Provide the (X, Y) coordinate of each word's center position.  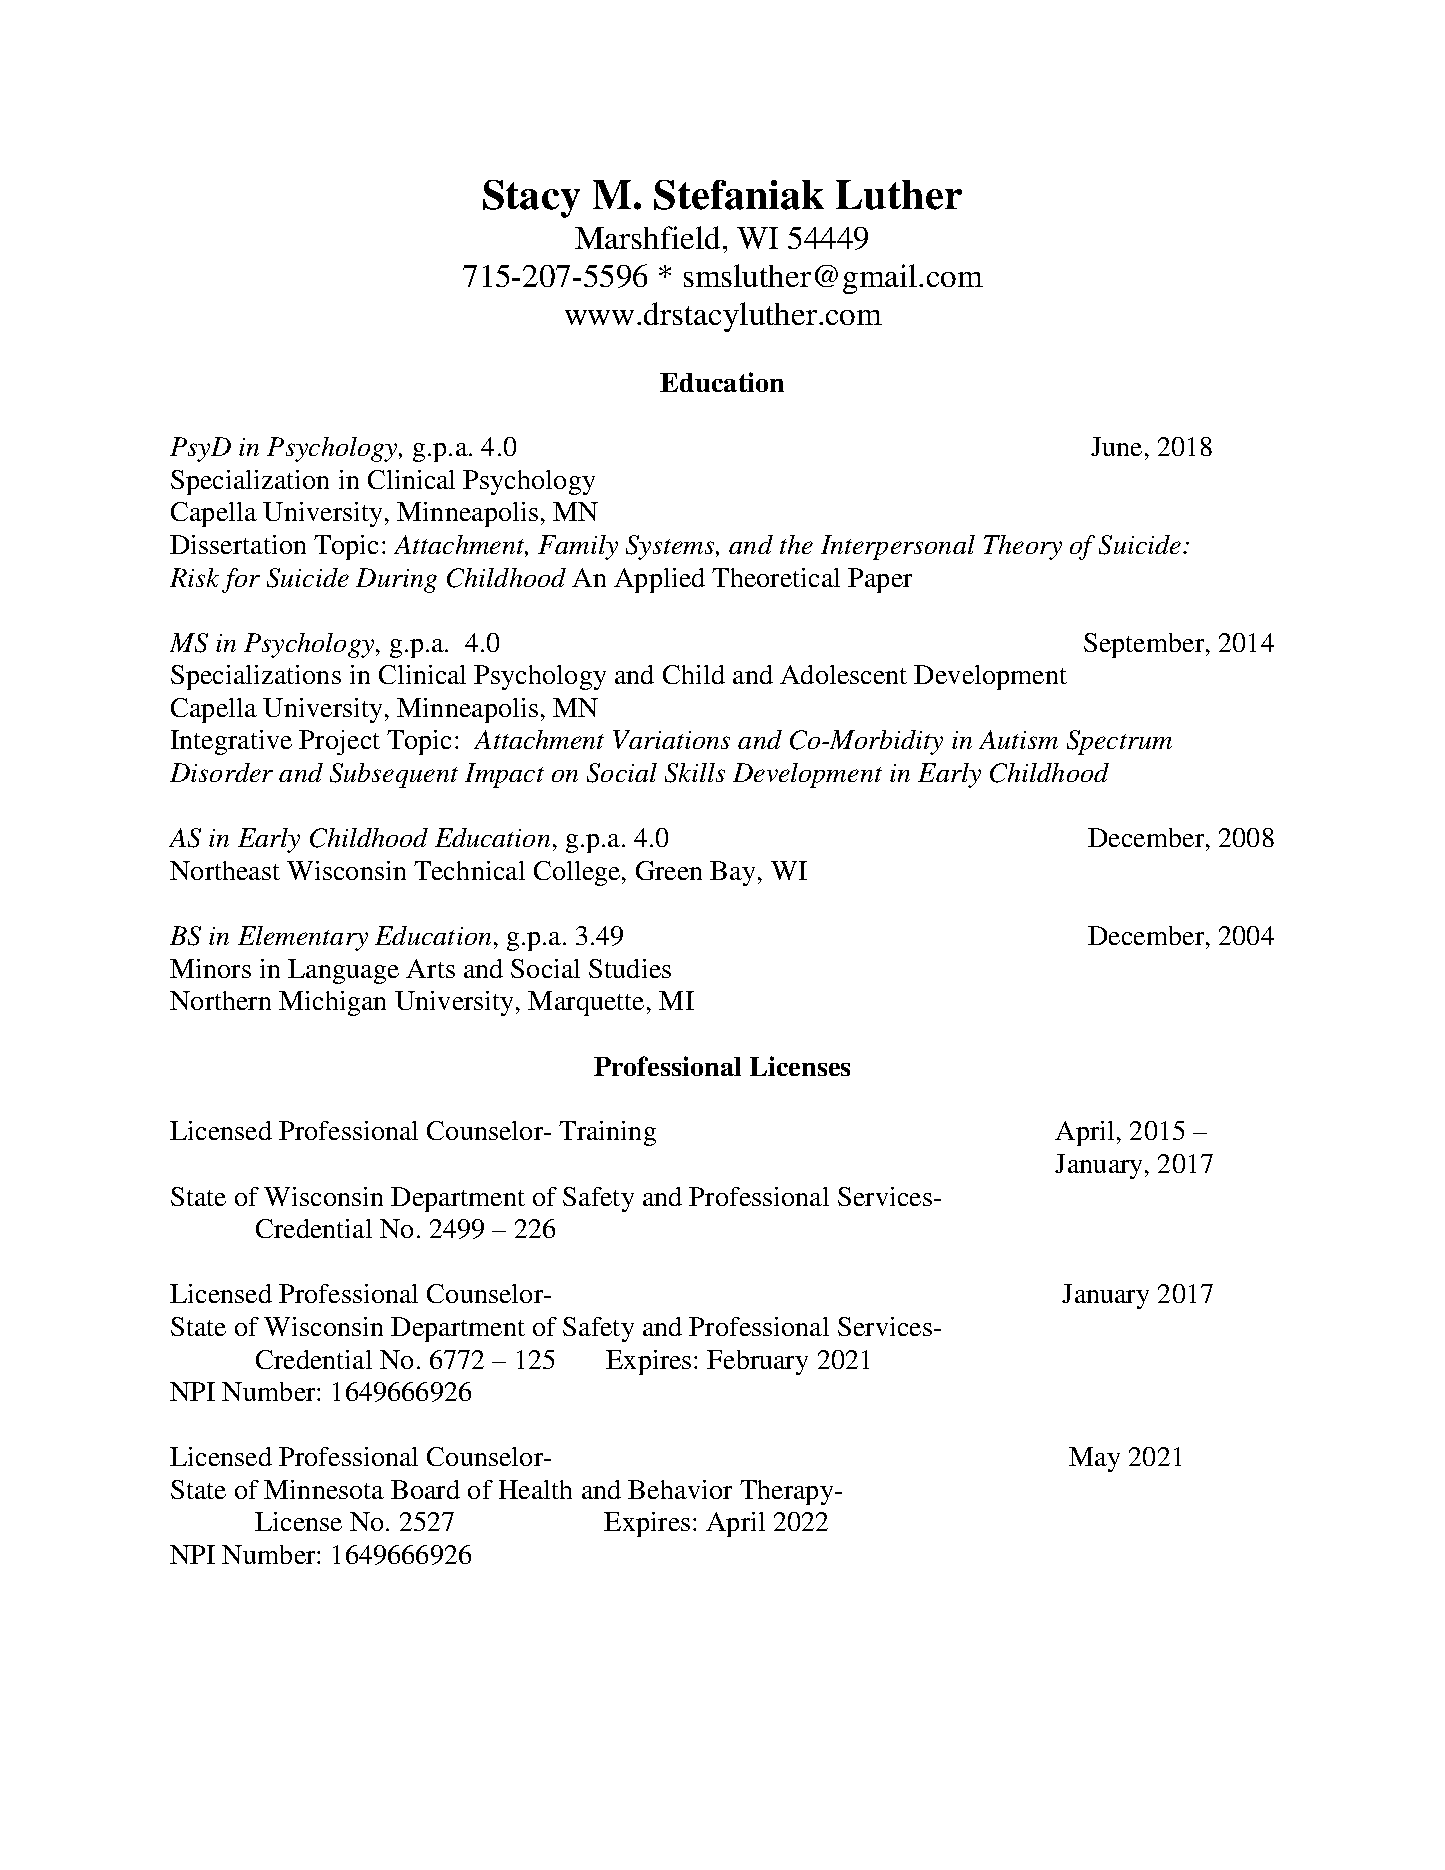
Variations (671, 739)
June (1116, 446)
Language (343, 971)
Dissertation (238, 544)
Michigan (332, 1003)
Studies (630, 968)
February (757, 1362)
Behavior (680, 1489)
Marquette (586, 1003)
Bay (734, 873)
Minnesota (324, 1489)
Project (339, 742)
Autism (1018, 739)
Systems (671, 547)
